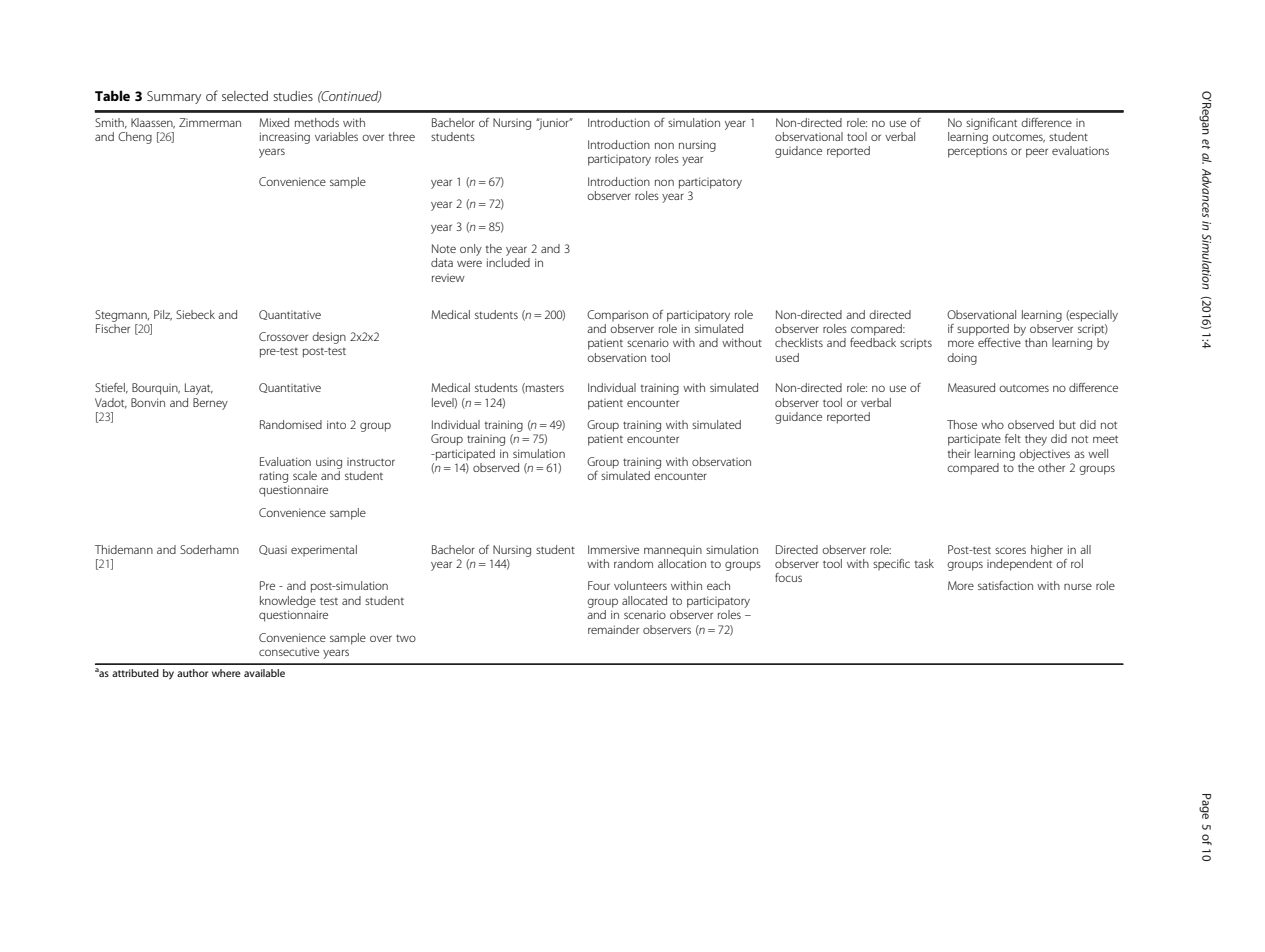 The width and height of the document is (1265, 952). What do you see at coordinates (617, 315) in the document?
I see `Comparison` at bounding box center [617, 315].
